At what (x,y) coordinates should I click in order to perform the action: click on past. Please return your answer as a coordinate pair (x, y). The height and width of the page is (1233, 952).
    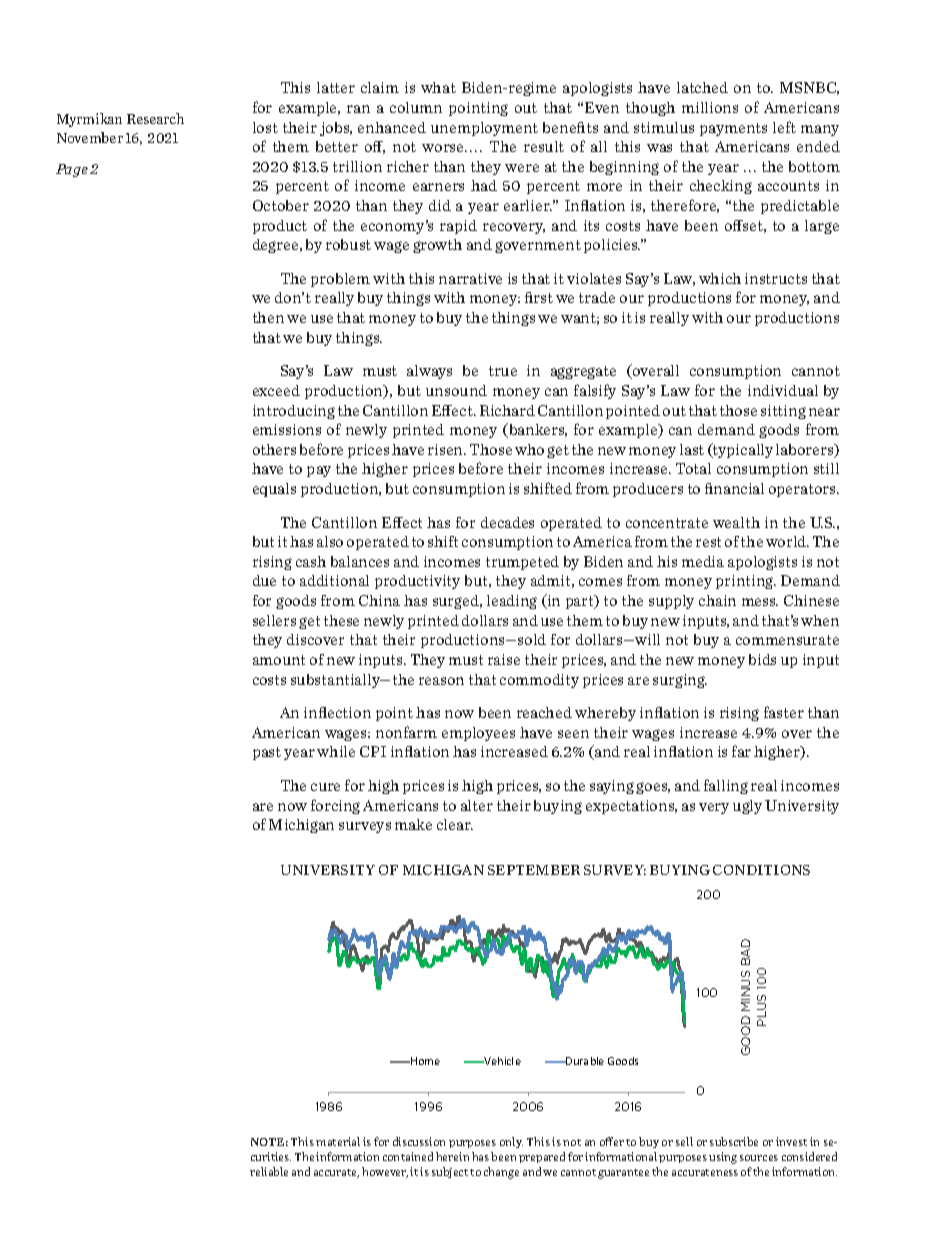
    Looking at the image, I should click on (267, 753).
